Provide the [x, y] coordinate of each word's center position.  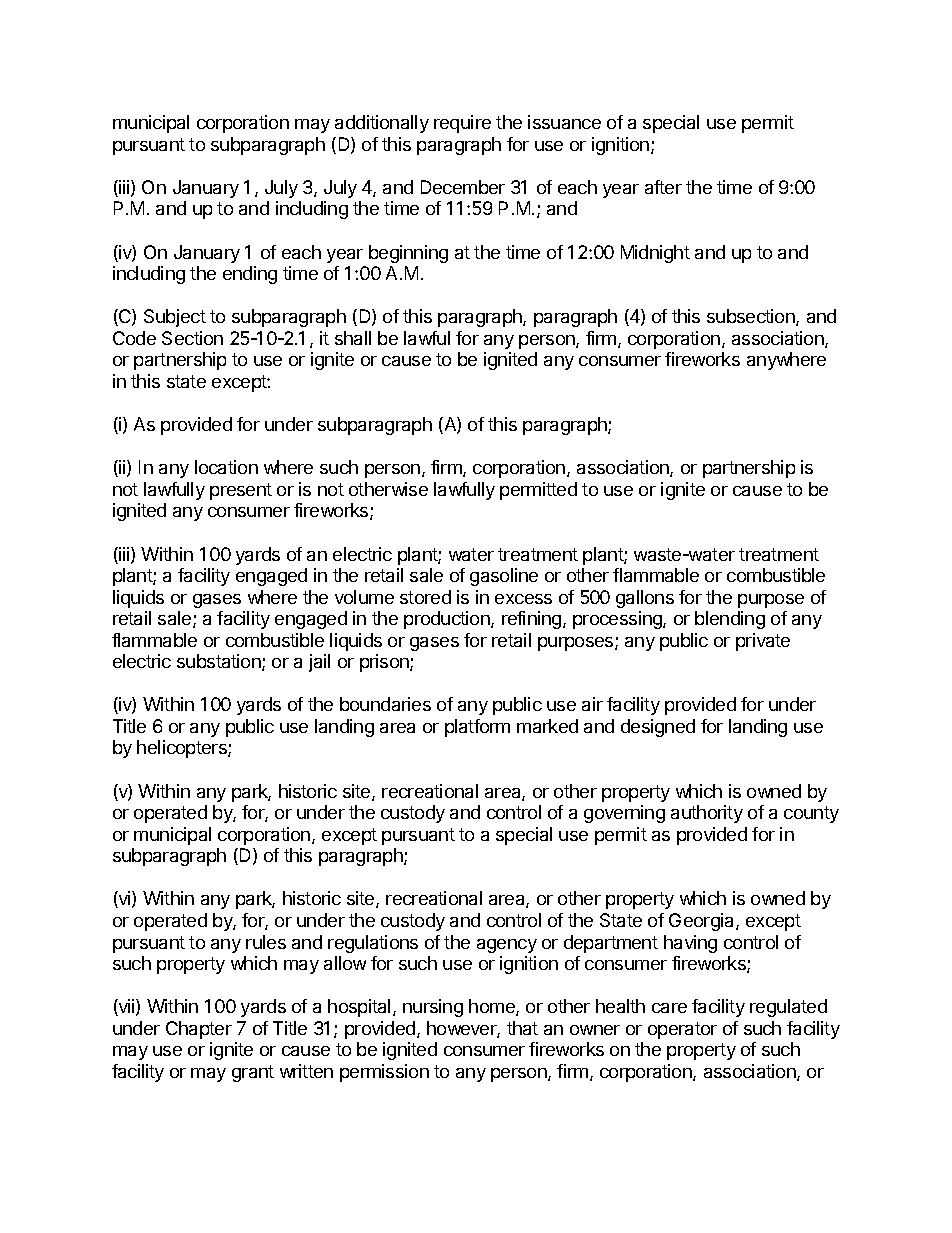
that [522, 1028]
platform [477, 728]
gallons [645, 599]
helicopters [183, 749]
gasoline [504, 577]
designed [658, 728]
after [663, 187]
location [226, 467]
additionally [382, 124]
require [462, 124]
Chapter [199, 1030]
